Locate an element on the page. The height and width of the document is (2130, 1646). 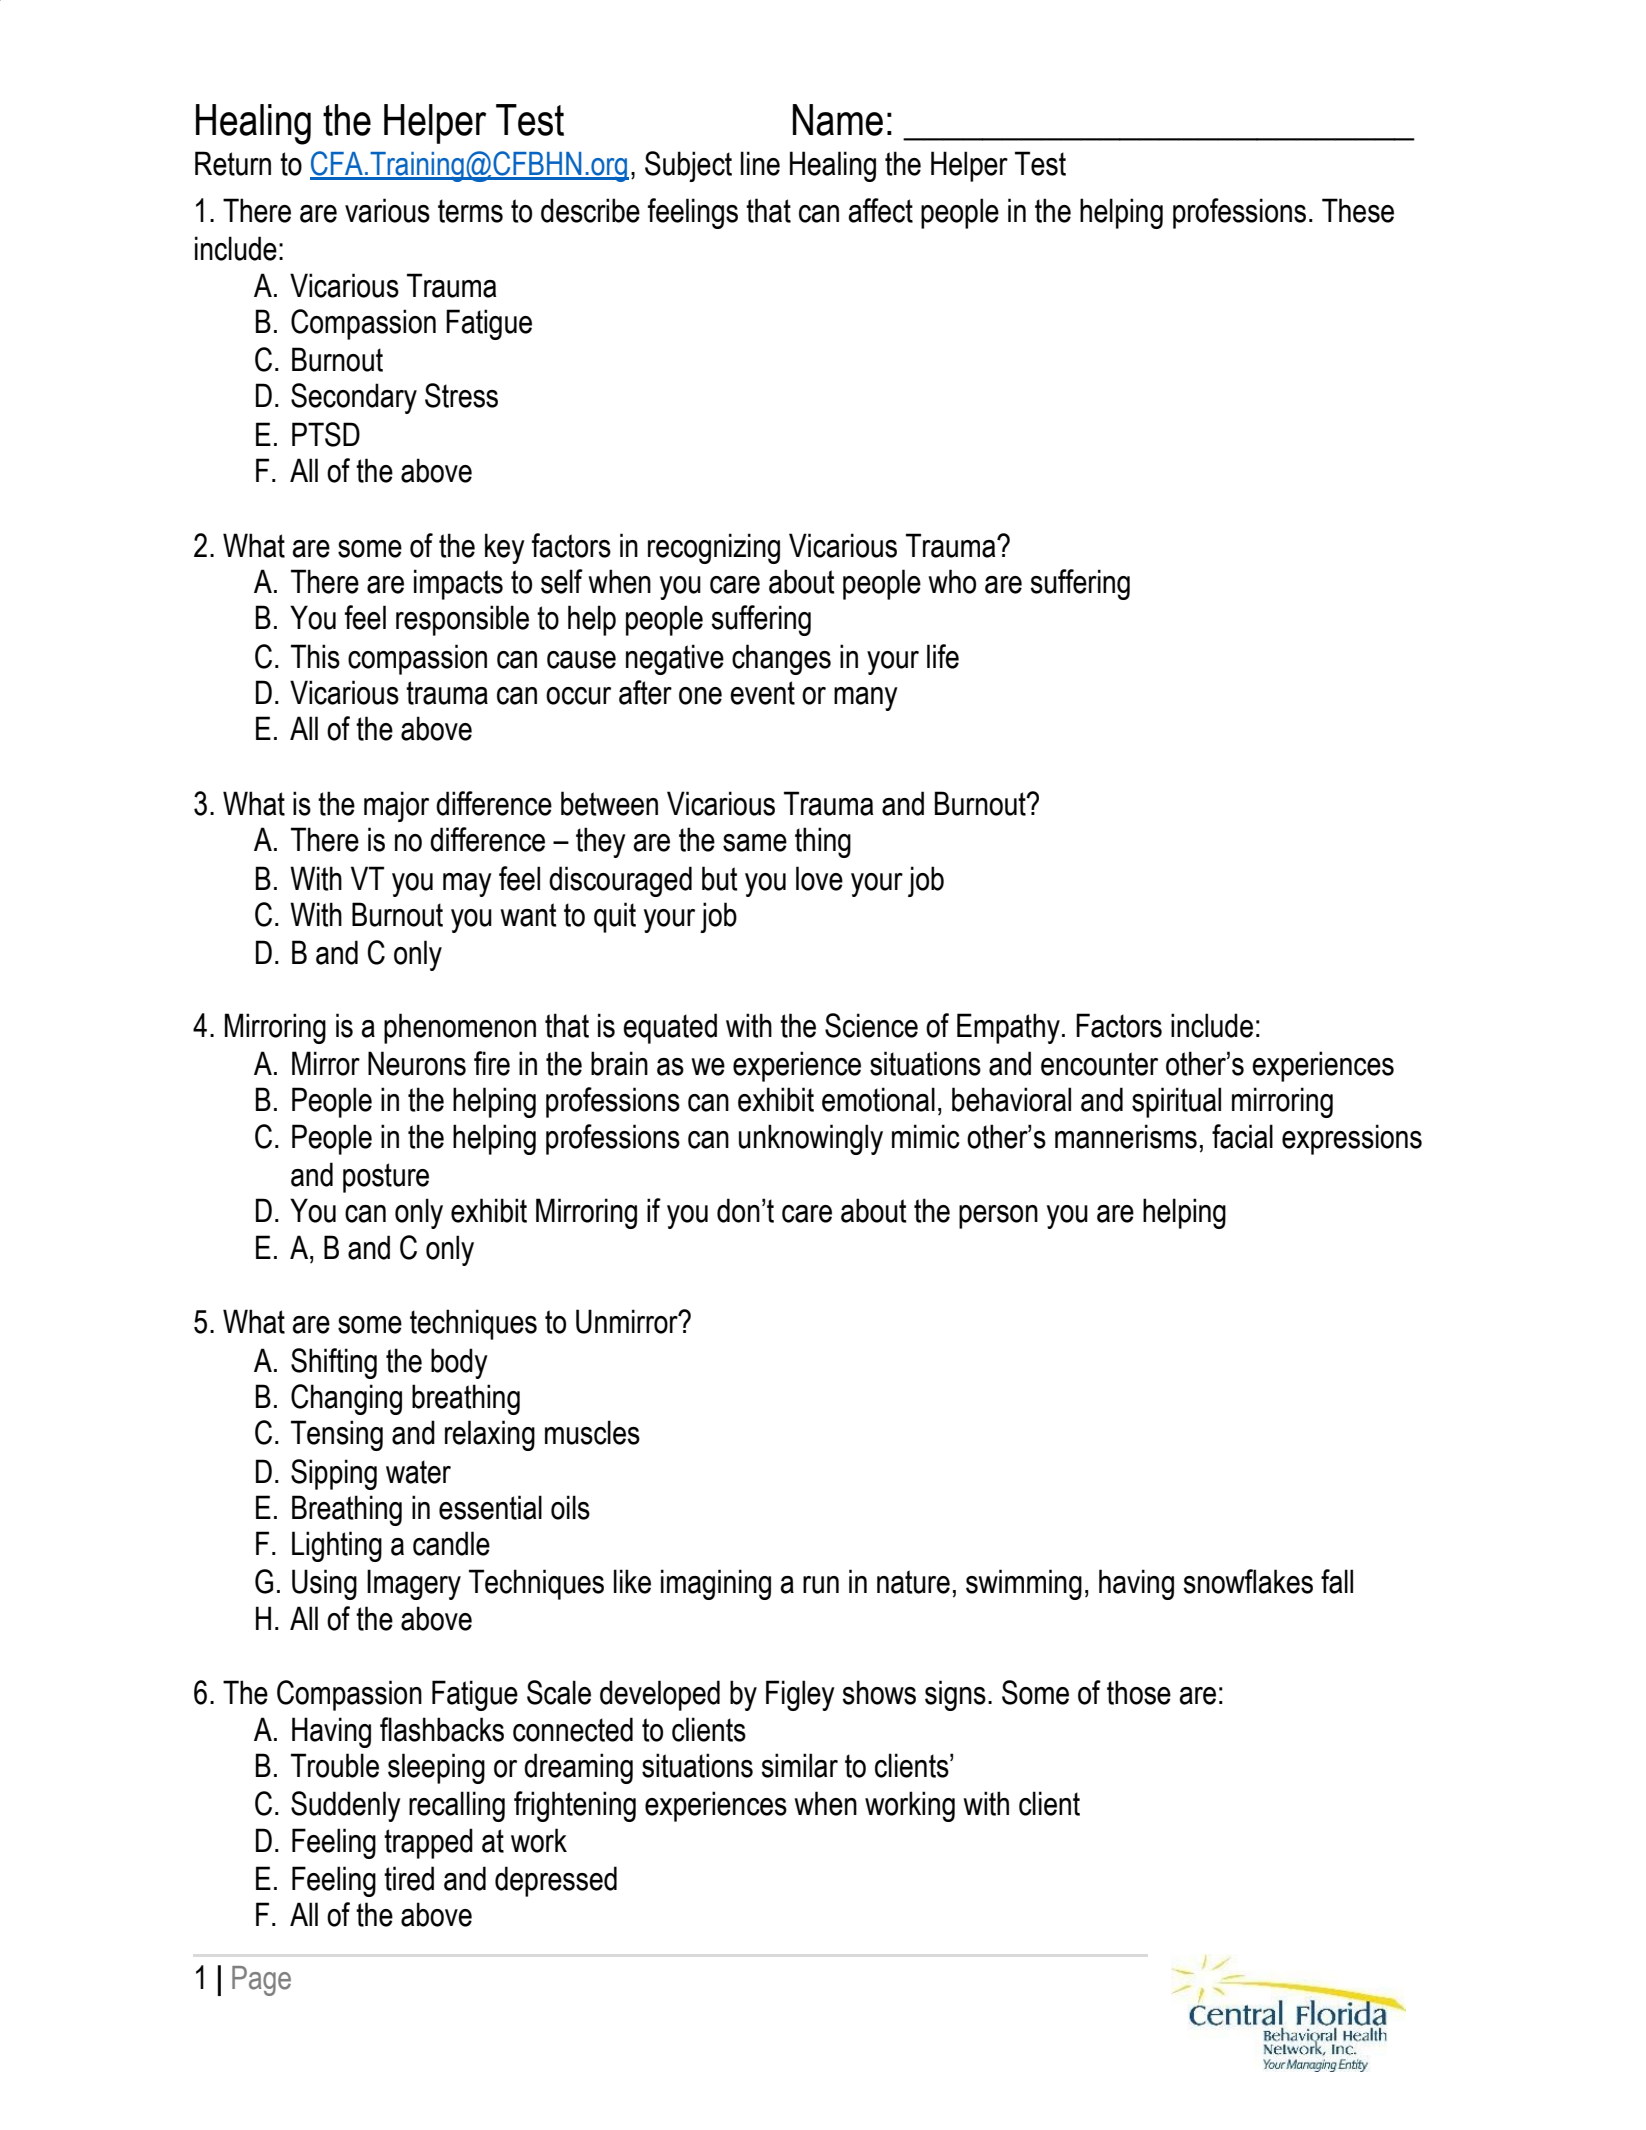
Neurons is located at coordinates (417, 1063).
